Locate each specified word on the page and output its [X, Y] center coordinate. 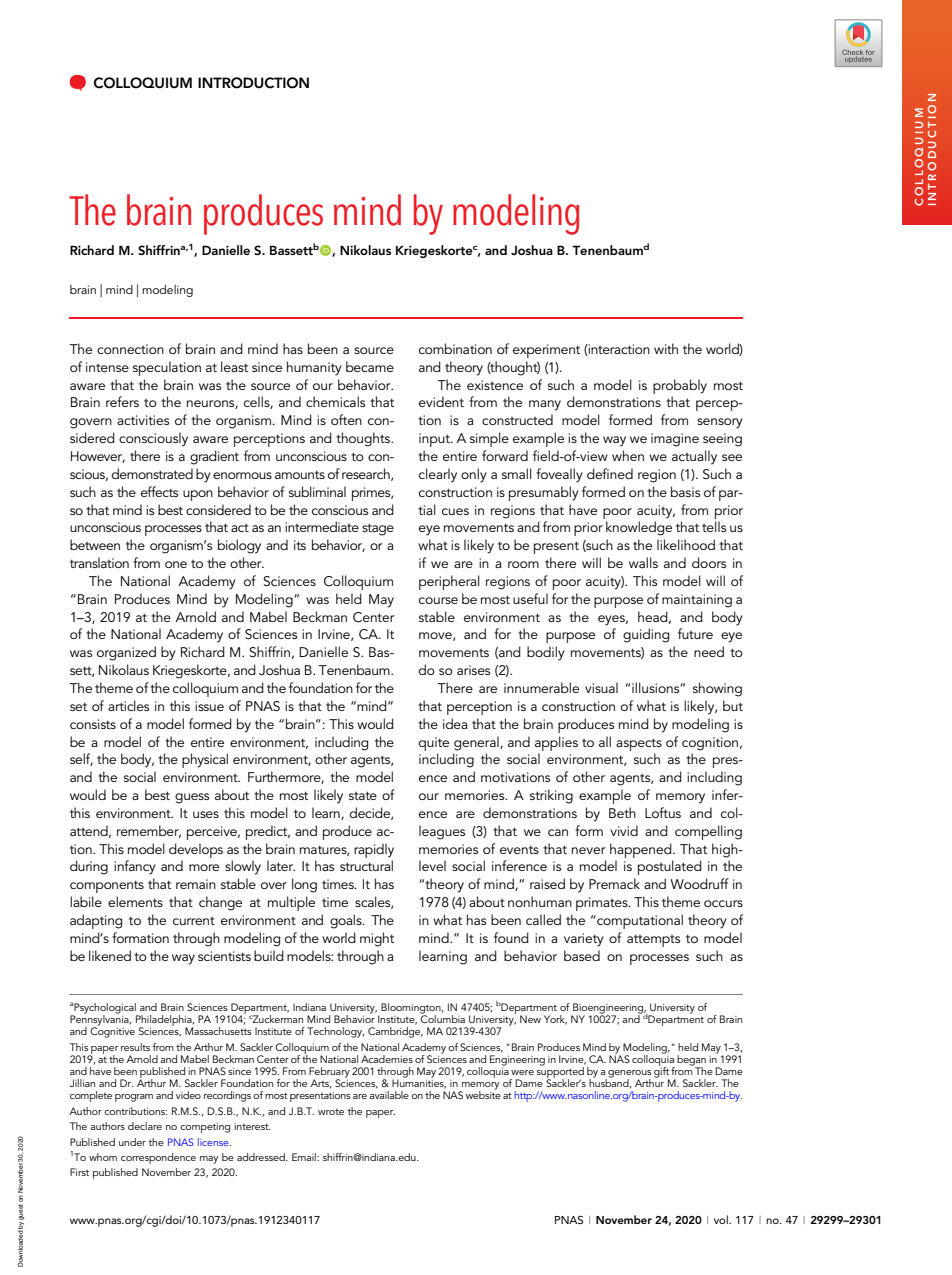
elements [135, 901]
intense [107, 367]
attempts [653, 940]
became [370, 366]
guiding [646, 635]
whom [103, 1157]
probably [680, 386]
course [438, 600]
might [377, 939]
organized [126, 653]
